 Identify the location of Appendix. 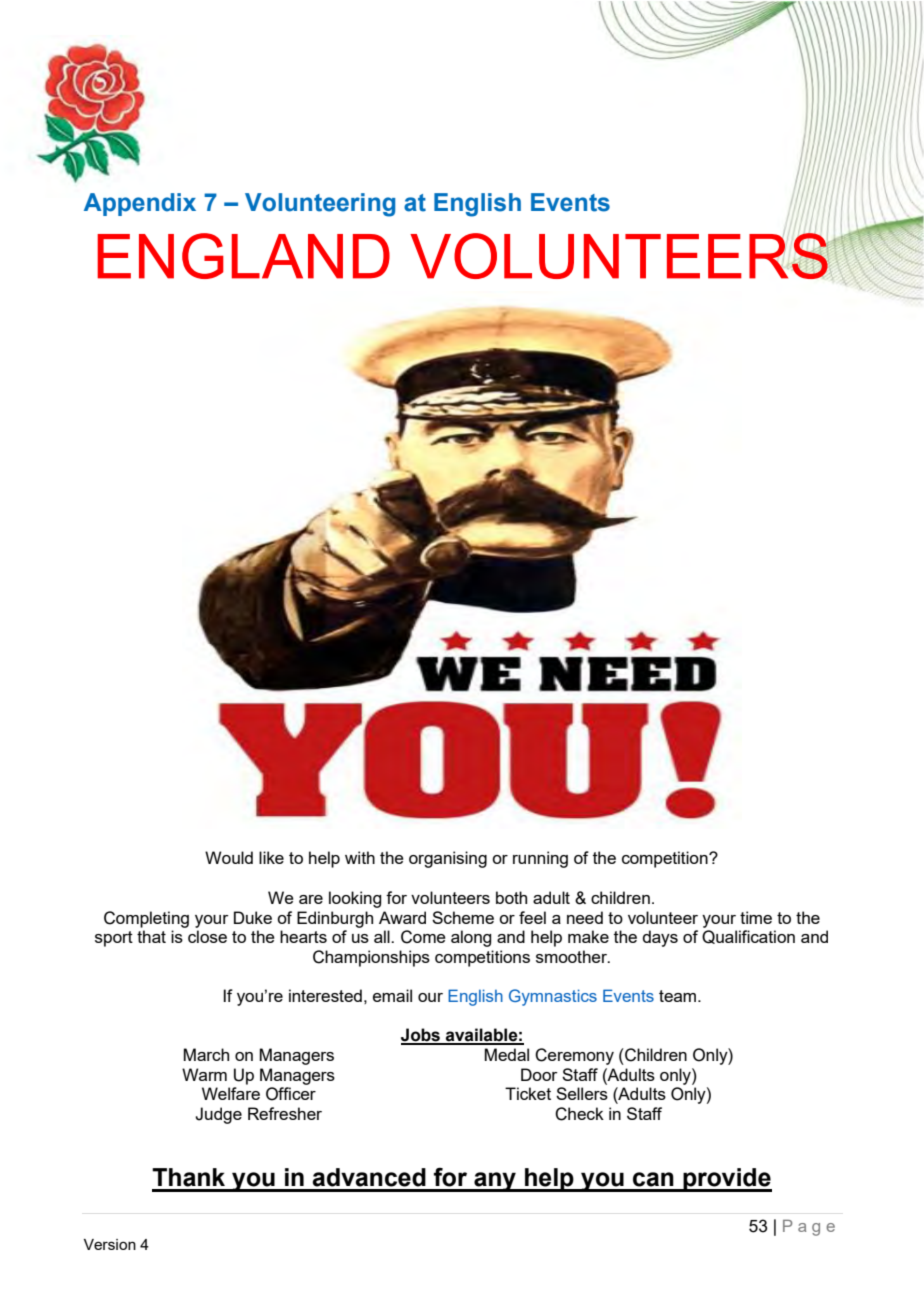
(140, 204).
